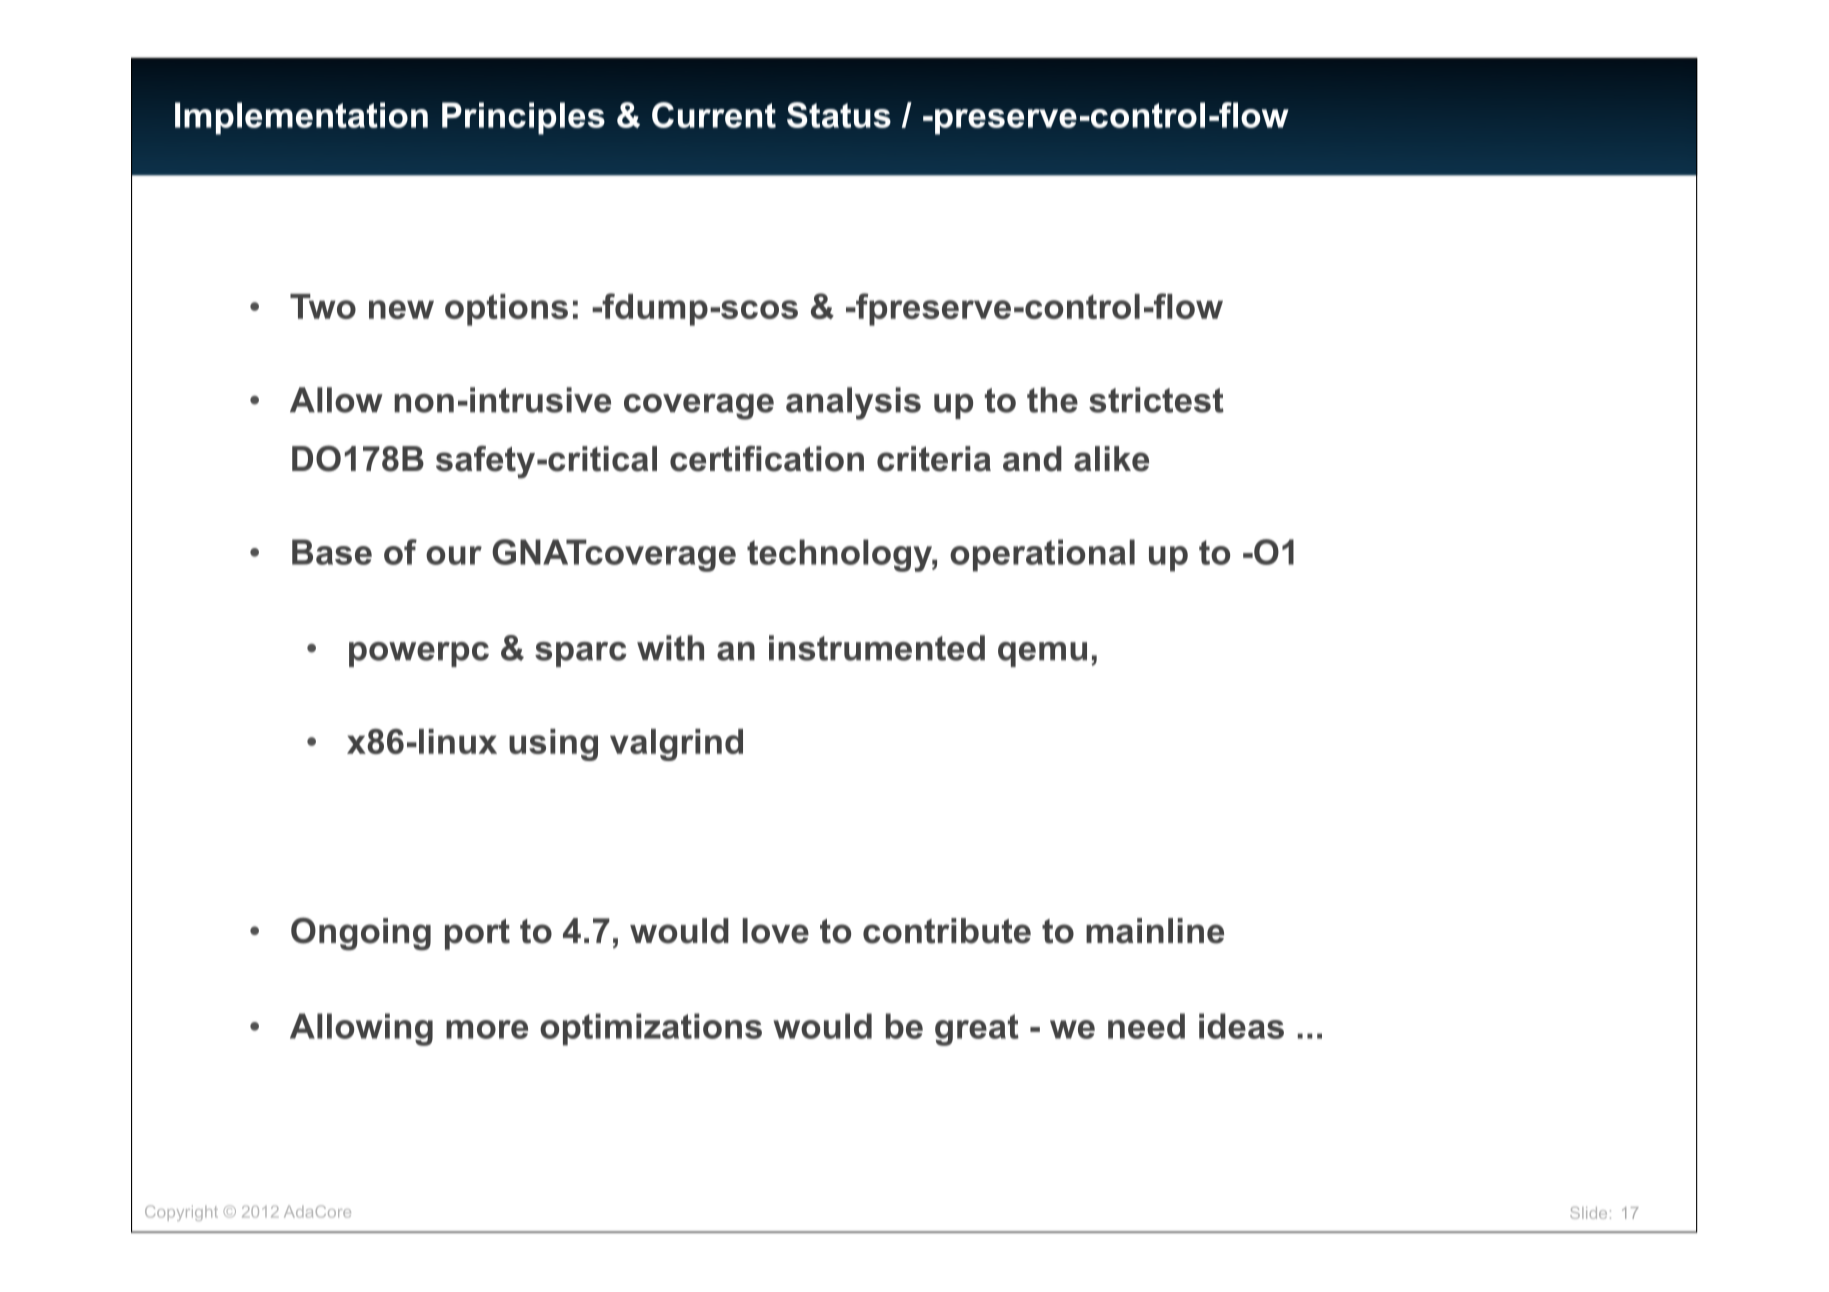  What do you see at coordinates (839, 115) in the image?
I see `Status` at bounding box center [839, 115].
